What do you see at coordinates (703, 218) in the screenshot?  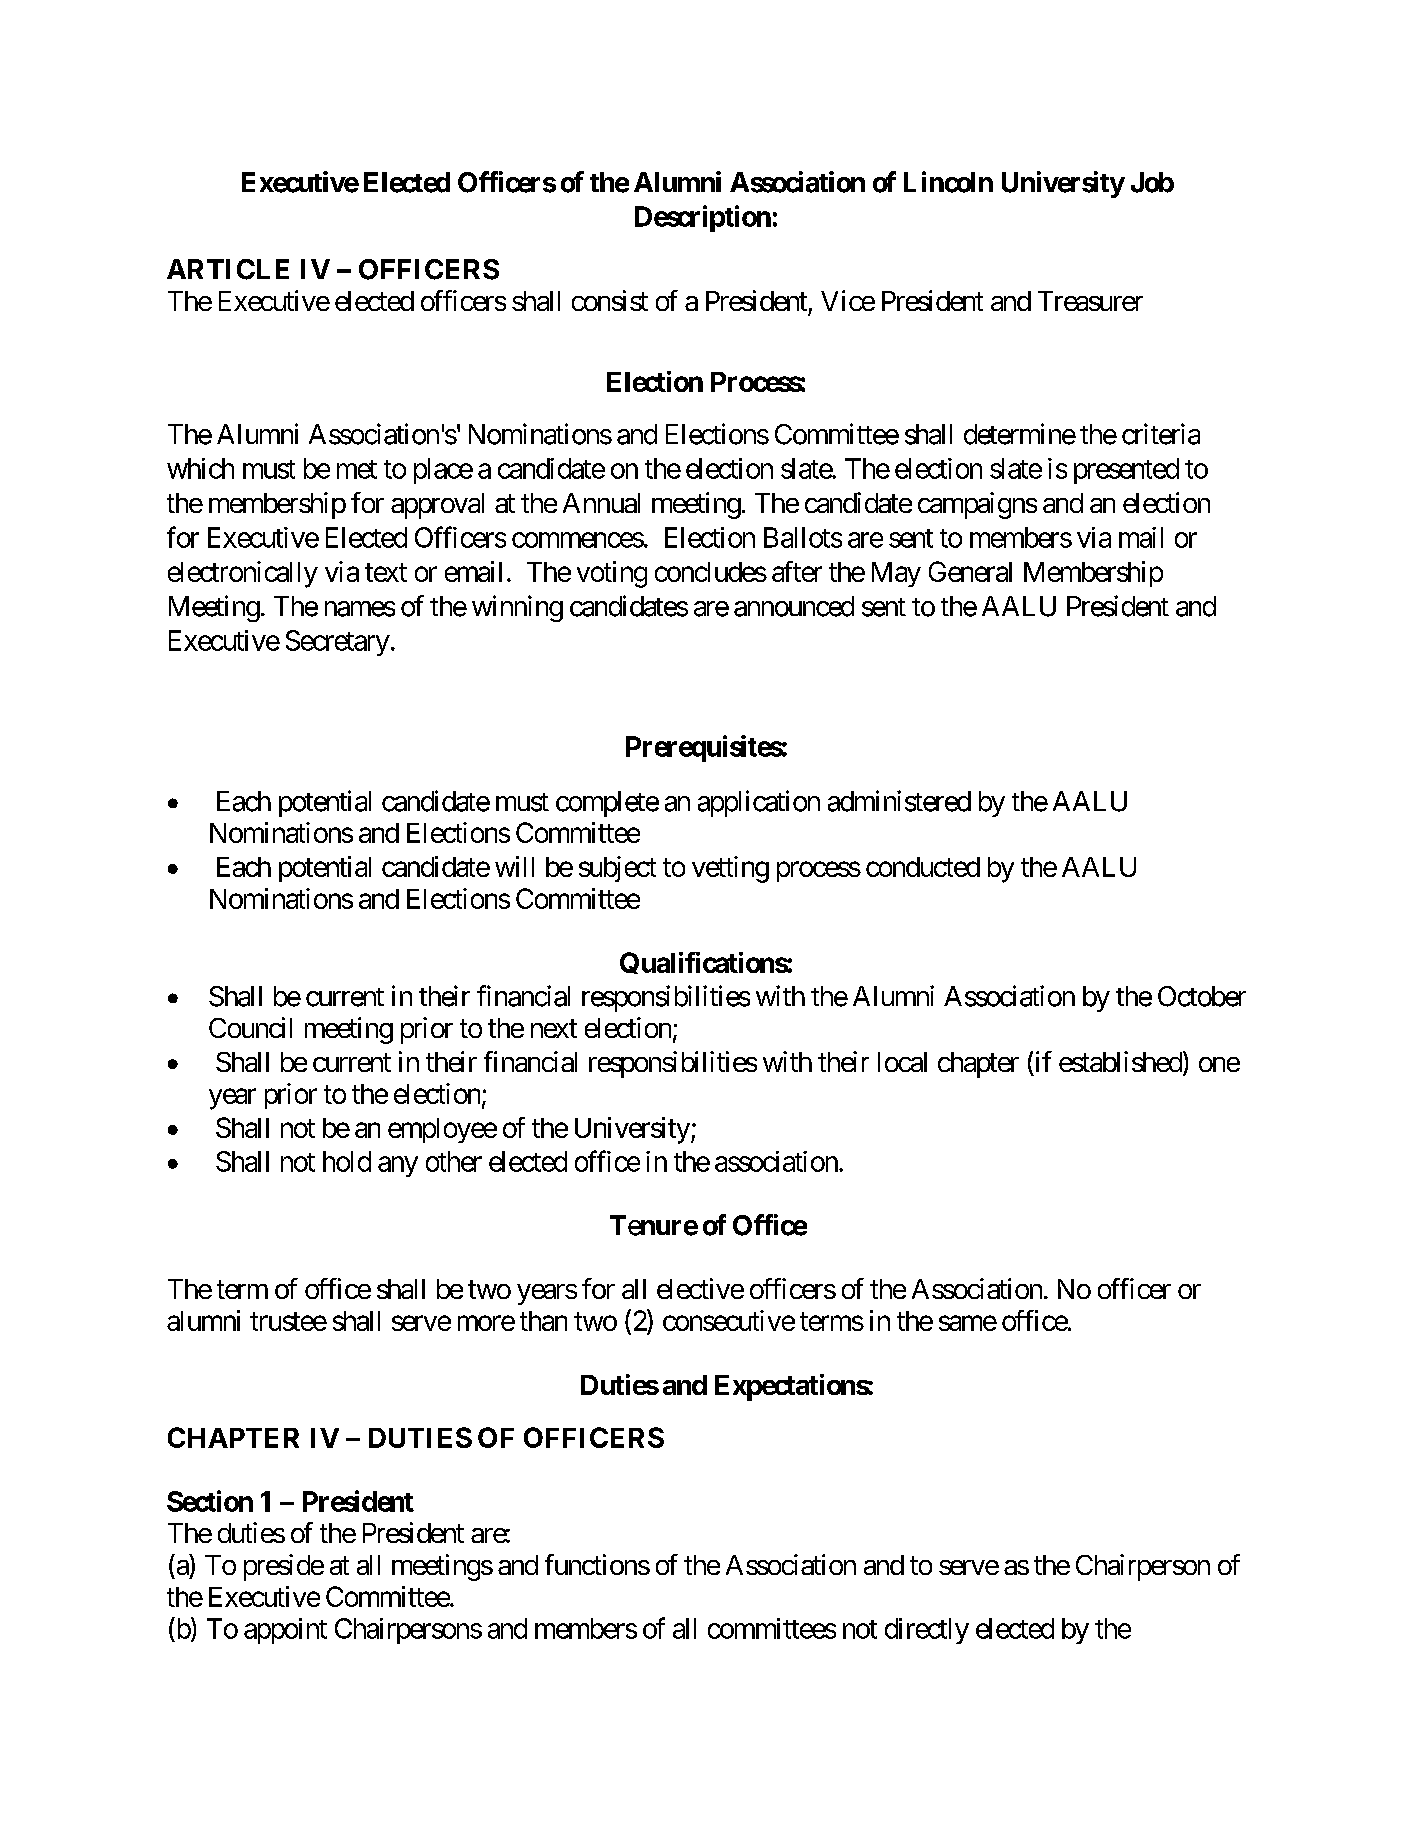 I see `Description` at bounding box center [703, 218].
